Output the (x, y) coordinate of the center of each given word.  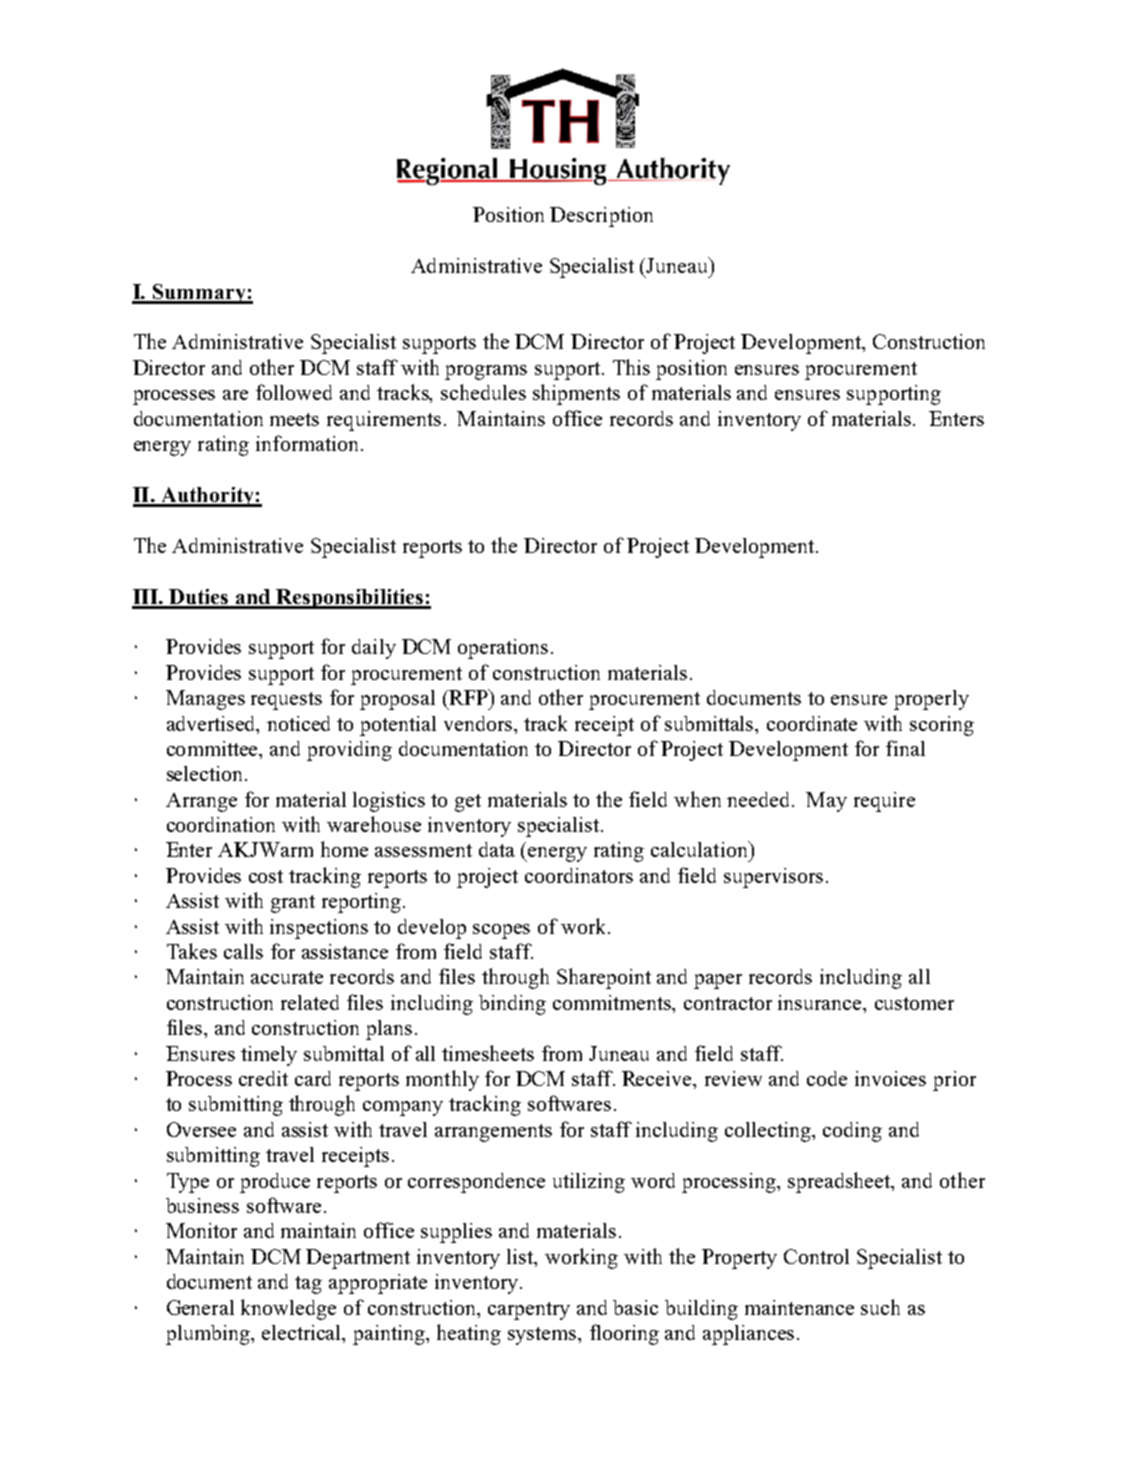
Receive (658, 1078)
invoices (890, 1078)
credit (263, 1078)
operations (503, 649)
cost (266, 876)
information (309, 443)
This (631, 367)
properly (931, 700)
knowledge (288, 1309)
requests (286, 701)
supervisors (773, 878)
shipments (576, 394)
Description (601, 217)
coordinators (579, 875)
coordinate (812, 723)
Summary (199, 294)
